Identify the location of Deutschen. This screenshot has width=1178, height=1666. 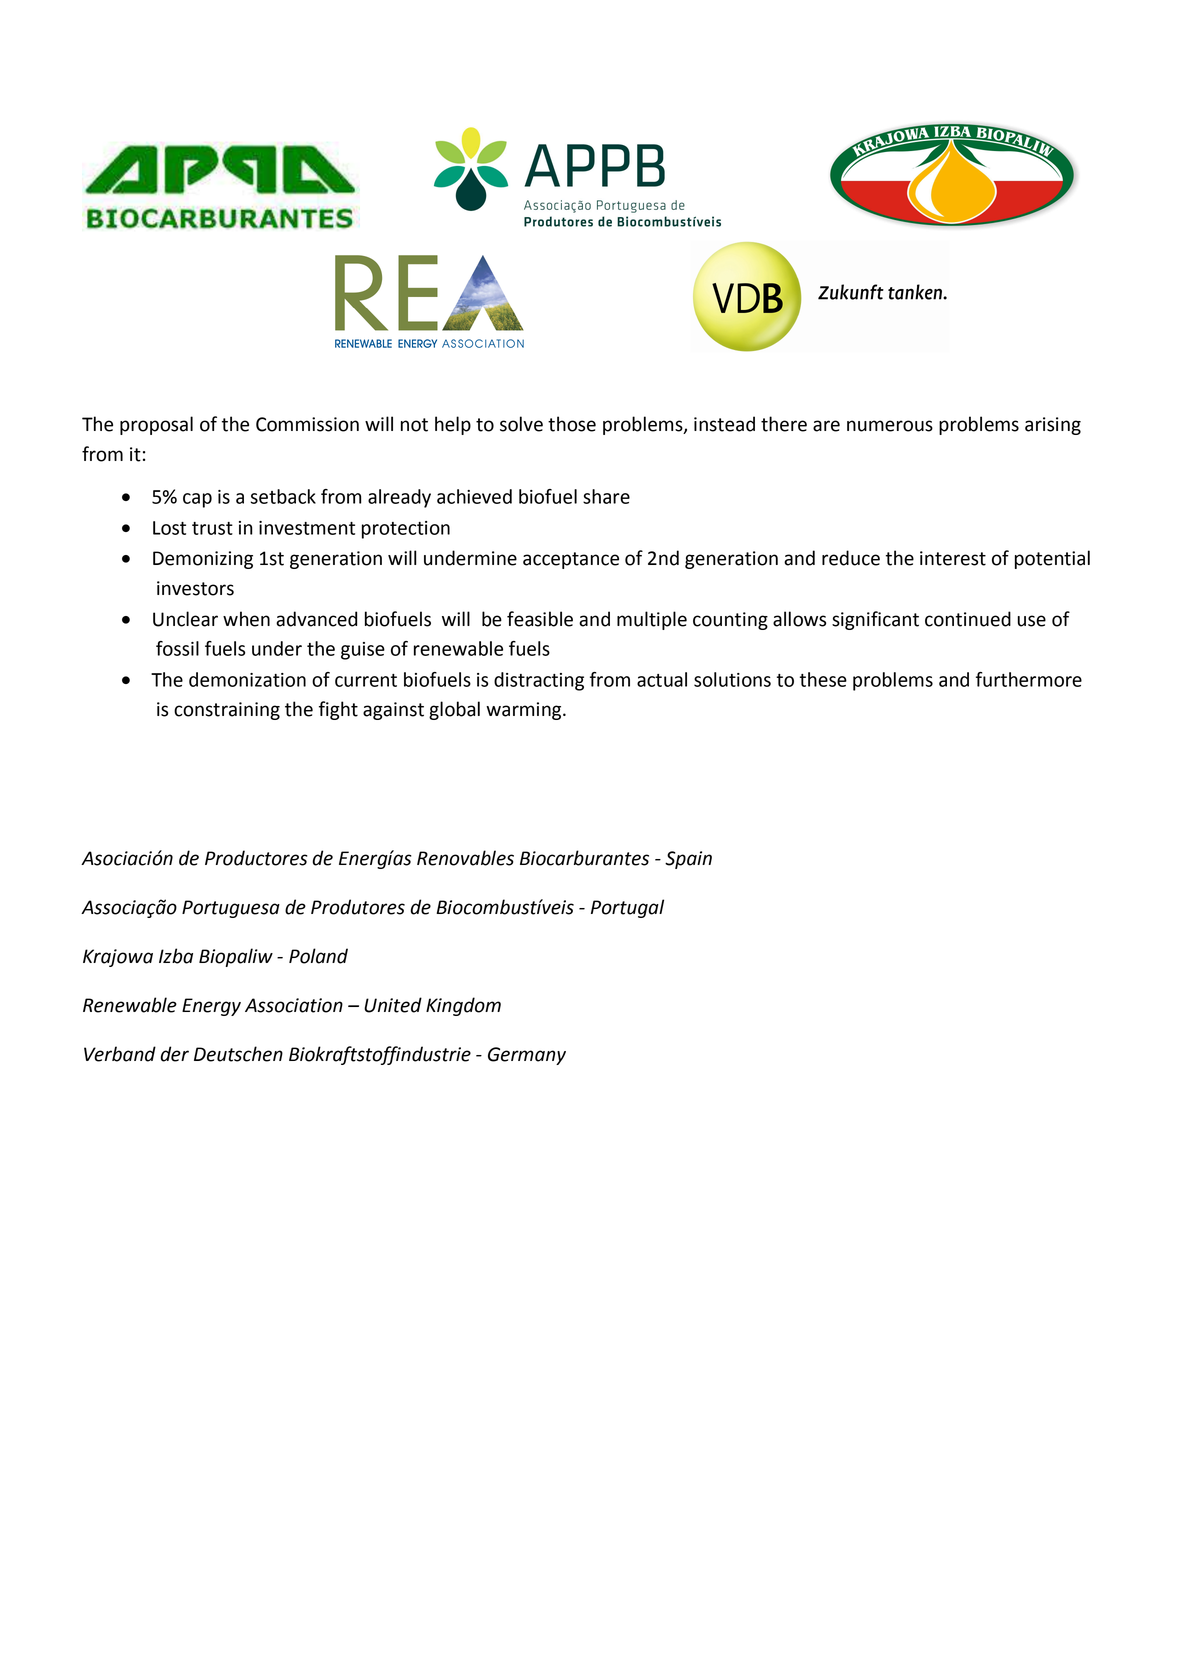
(238, 1054).
